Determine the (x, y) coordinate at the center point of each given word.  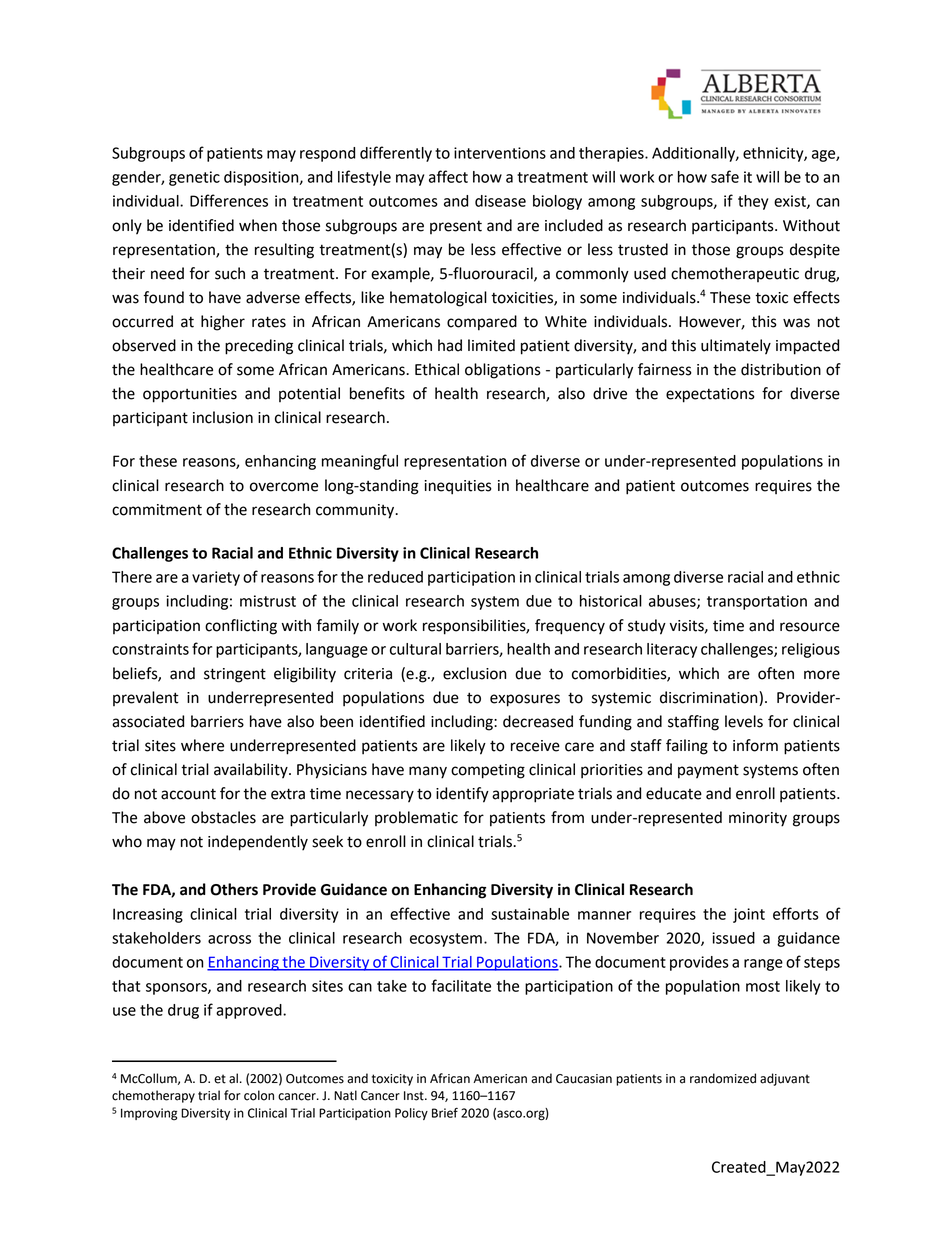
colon (259, 1095)
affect (448, 176)
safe (725, 176)
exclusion (474, 673)
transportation (757, 602)
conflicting (241, 627)
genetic (194, 178)
